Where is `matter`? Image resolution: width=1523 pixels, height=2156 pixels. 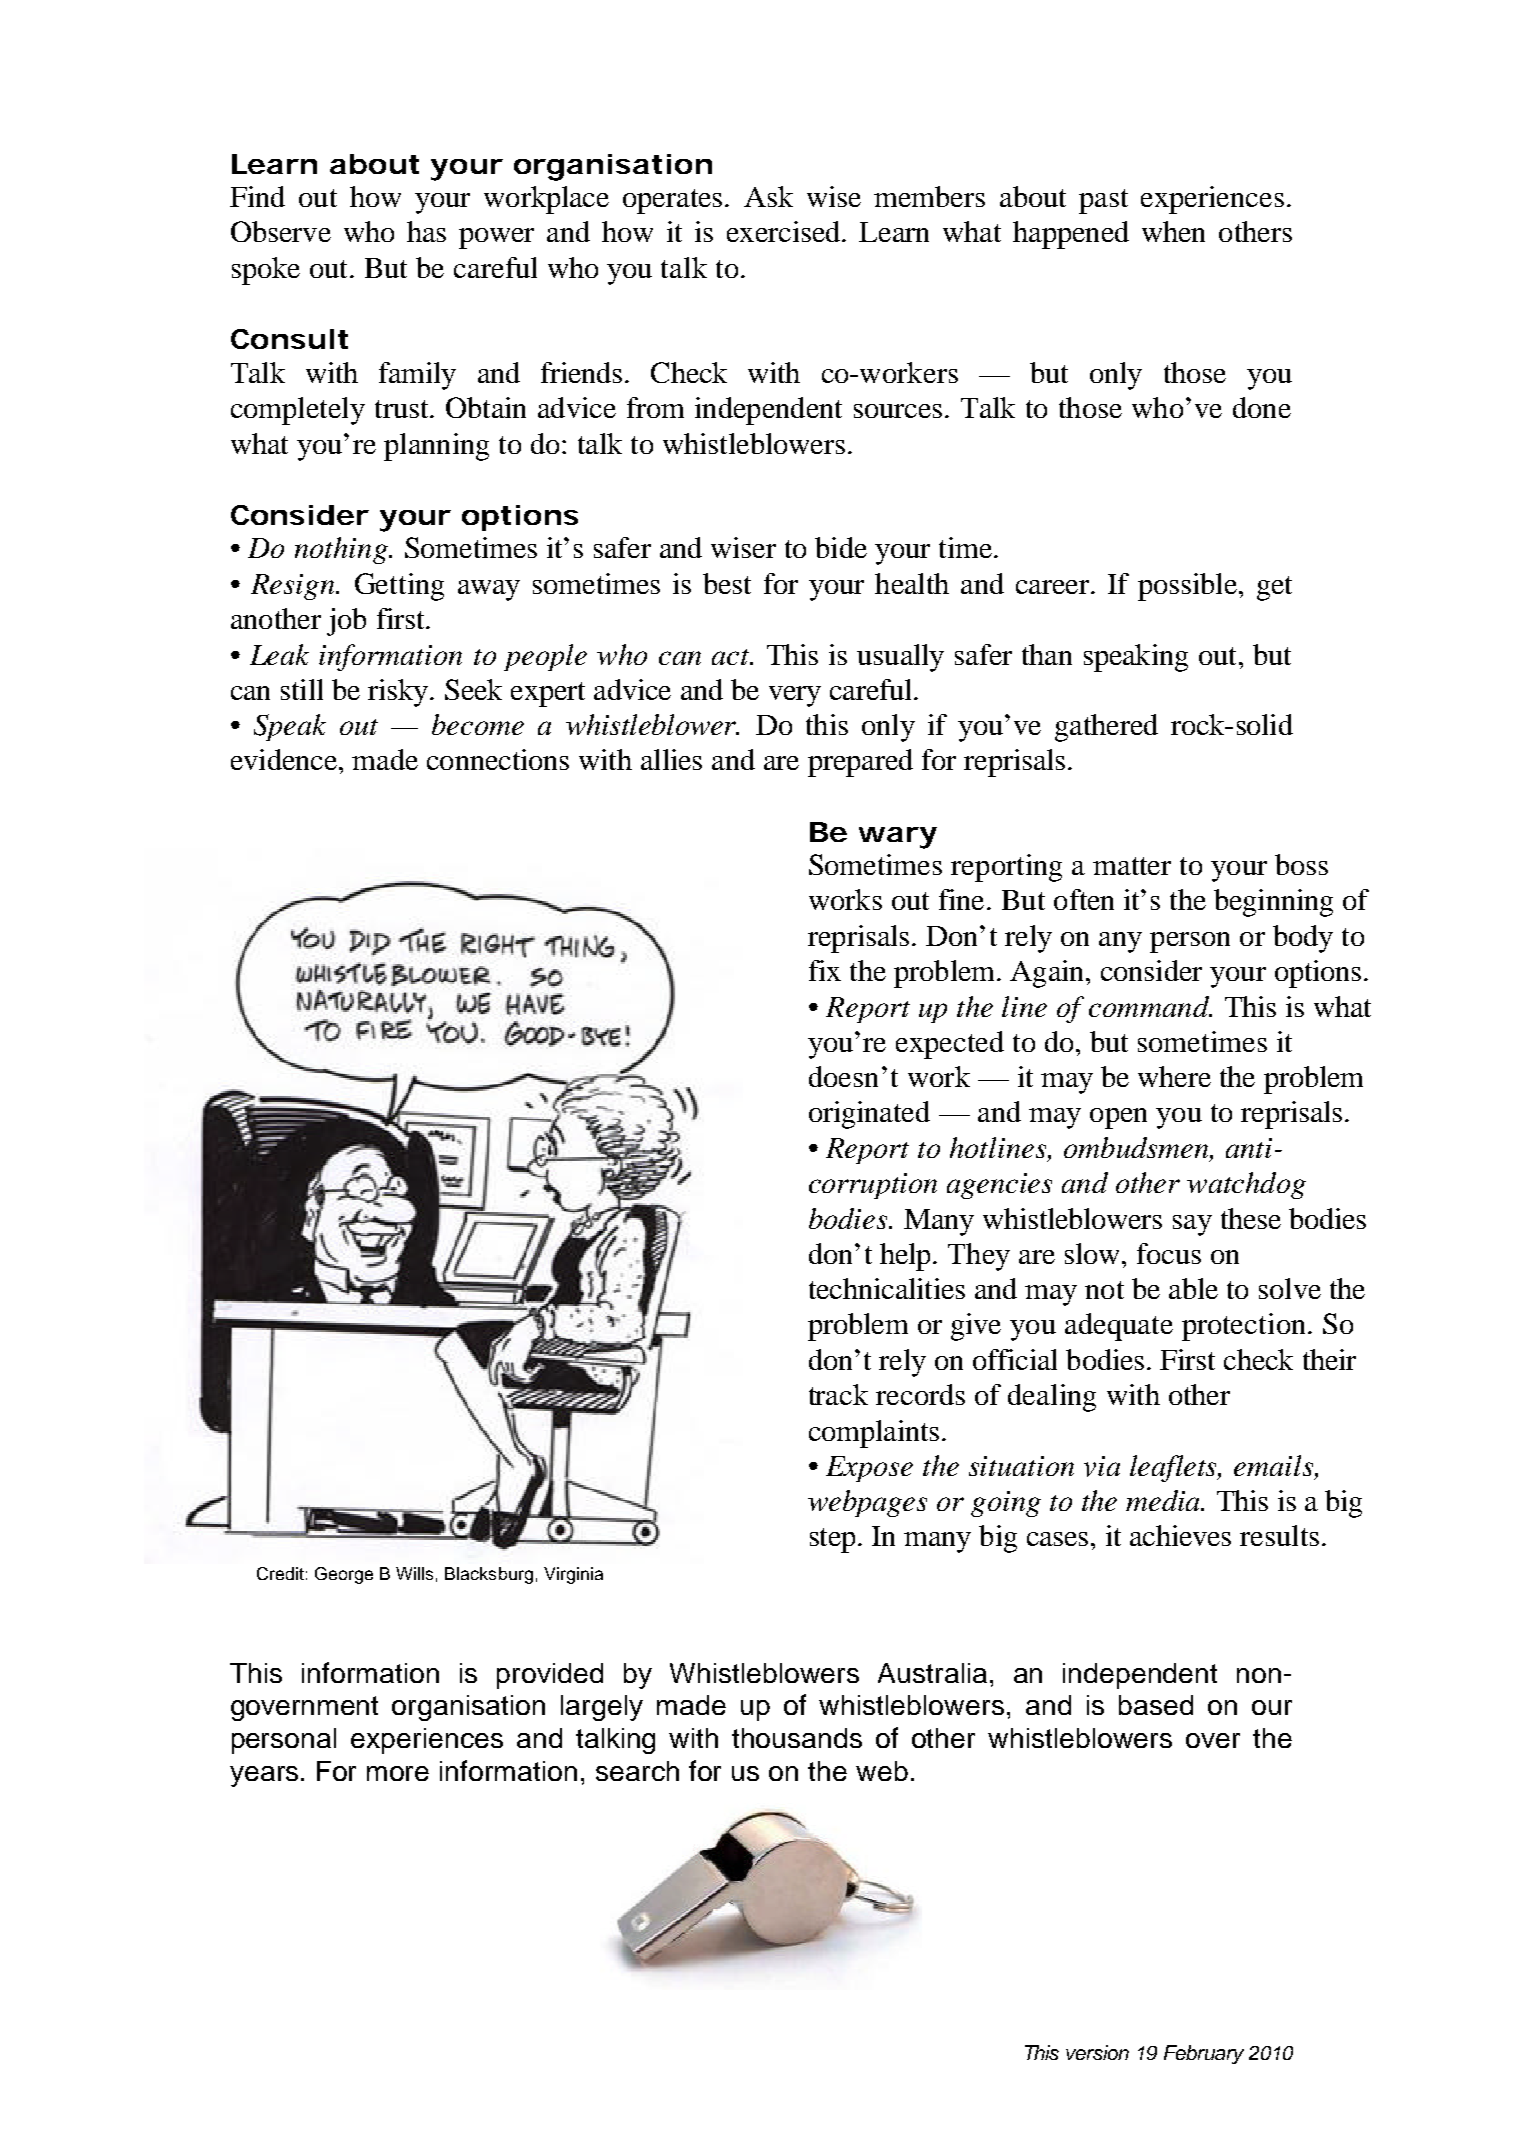 matter is located at coordinates (1132, 866).
